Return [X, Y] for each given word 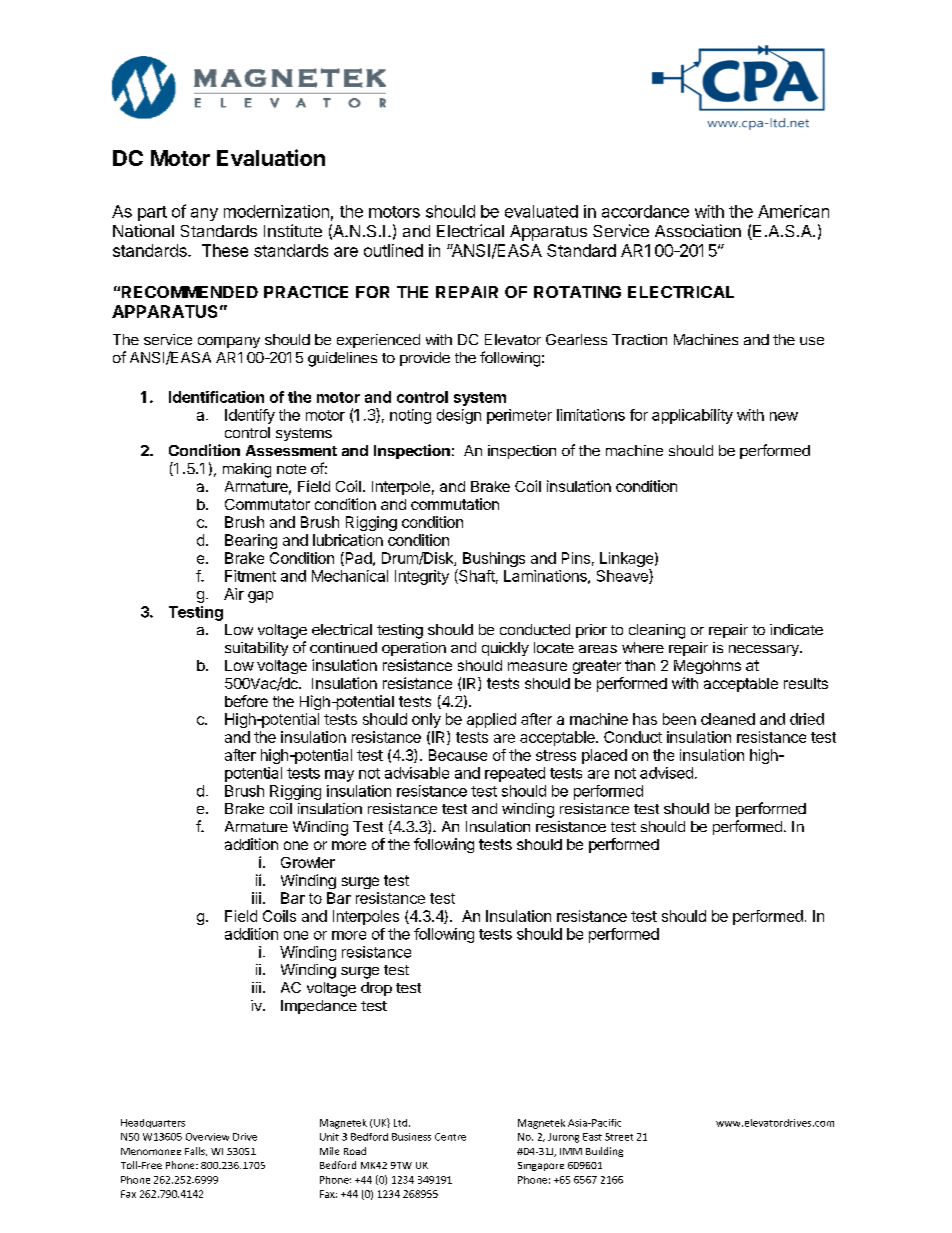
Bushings [494, 559]
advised [666, 773]
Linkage [626, 561]
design [459, 416]
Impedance [319, 1007]
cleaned [728, 719]
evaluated [541, 211]
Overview [207, 1137]
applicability [692, 416]
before [246, 701]
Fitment [250, 576]
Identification [216, 397]
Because [458, 755]
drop [376, 989]
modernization [276, 211]
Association [698, 230]
